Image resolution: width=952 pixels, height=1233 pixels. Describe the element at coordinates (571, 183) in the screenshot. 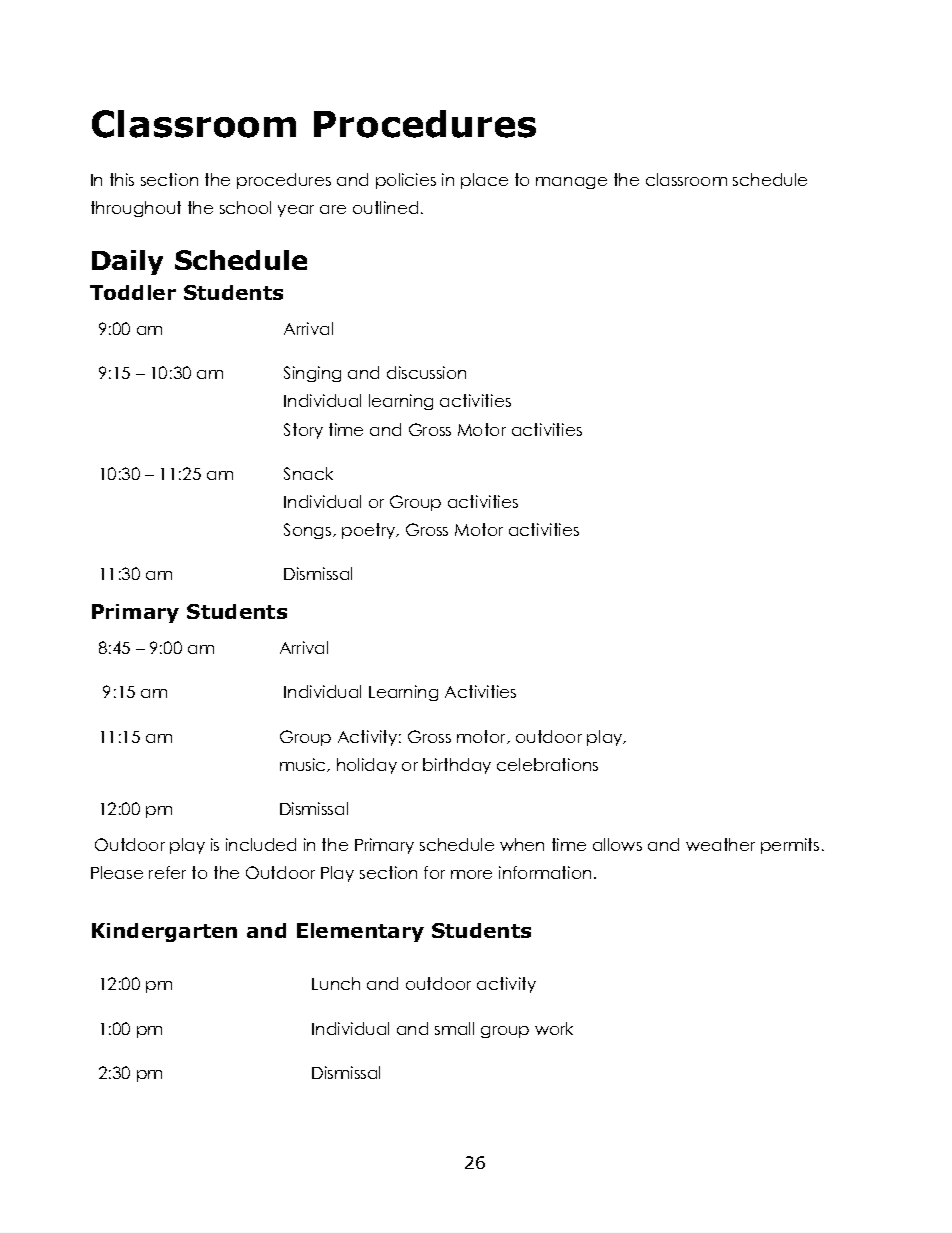

I see `manage` at that location.
